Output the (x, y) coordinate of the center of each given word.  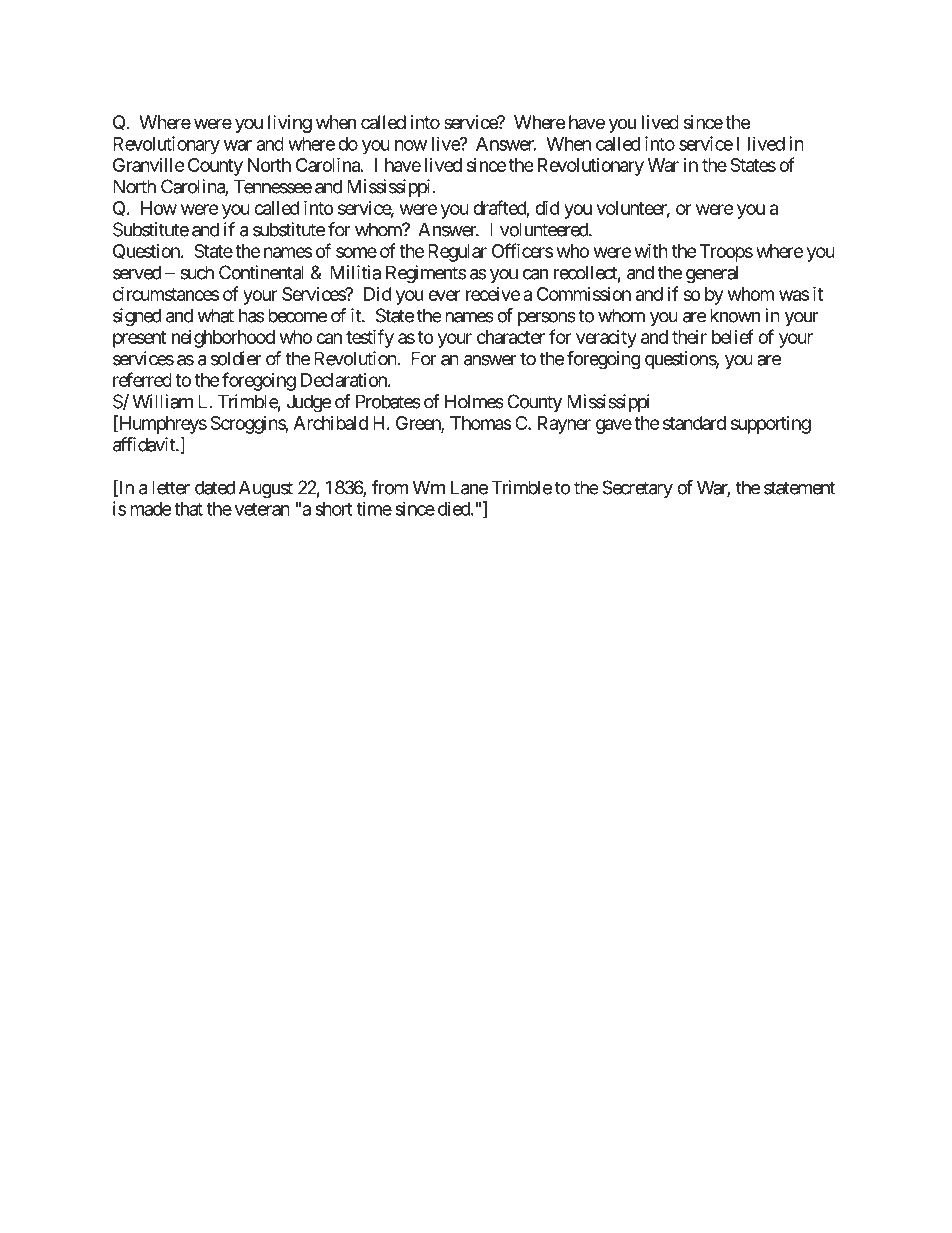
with (651, 250)
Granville (149, 165)
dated (215, 487)
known (735, 315)
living (290, 124)
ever (444, 295)
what (215, 315)
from (390, 487)
